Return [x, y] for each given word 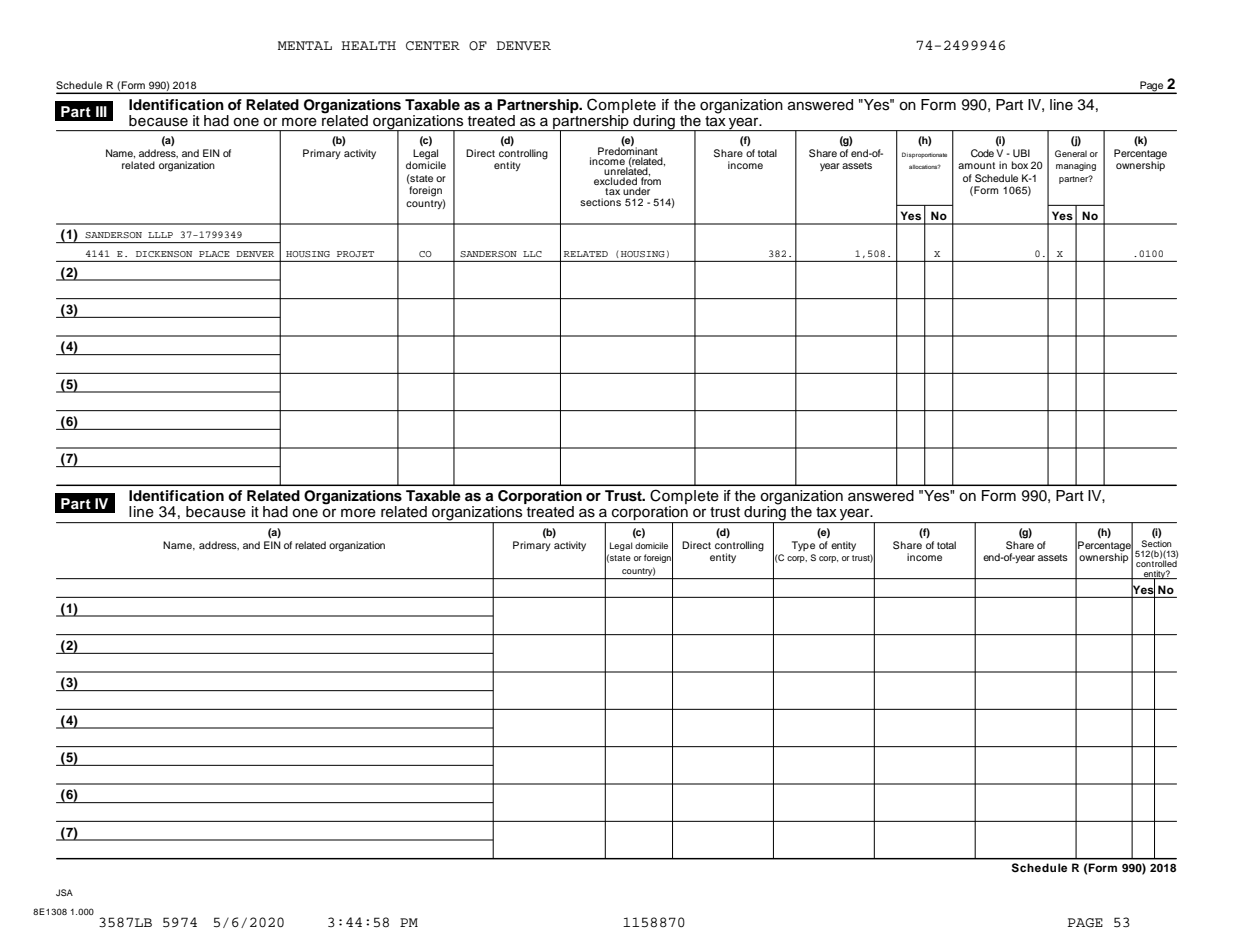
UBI [1021, 153]
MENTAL [305, 45]
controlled [1156, 562]
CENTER [433, 46]
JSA [64, 892]
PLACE [214, 254]
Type [803, 546]
